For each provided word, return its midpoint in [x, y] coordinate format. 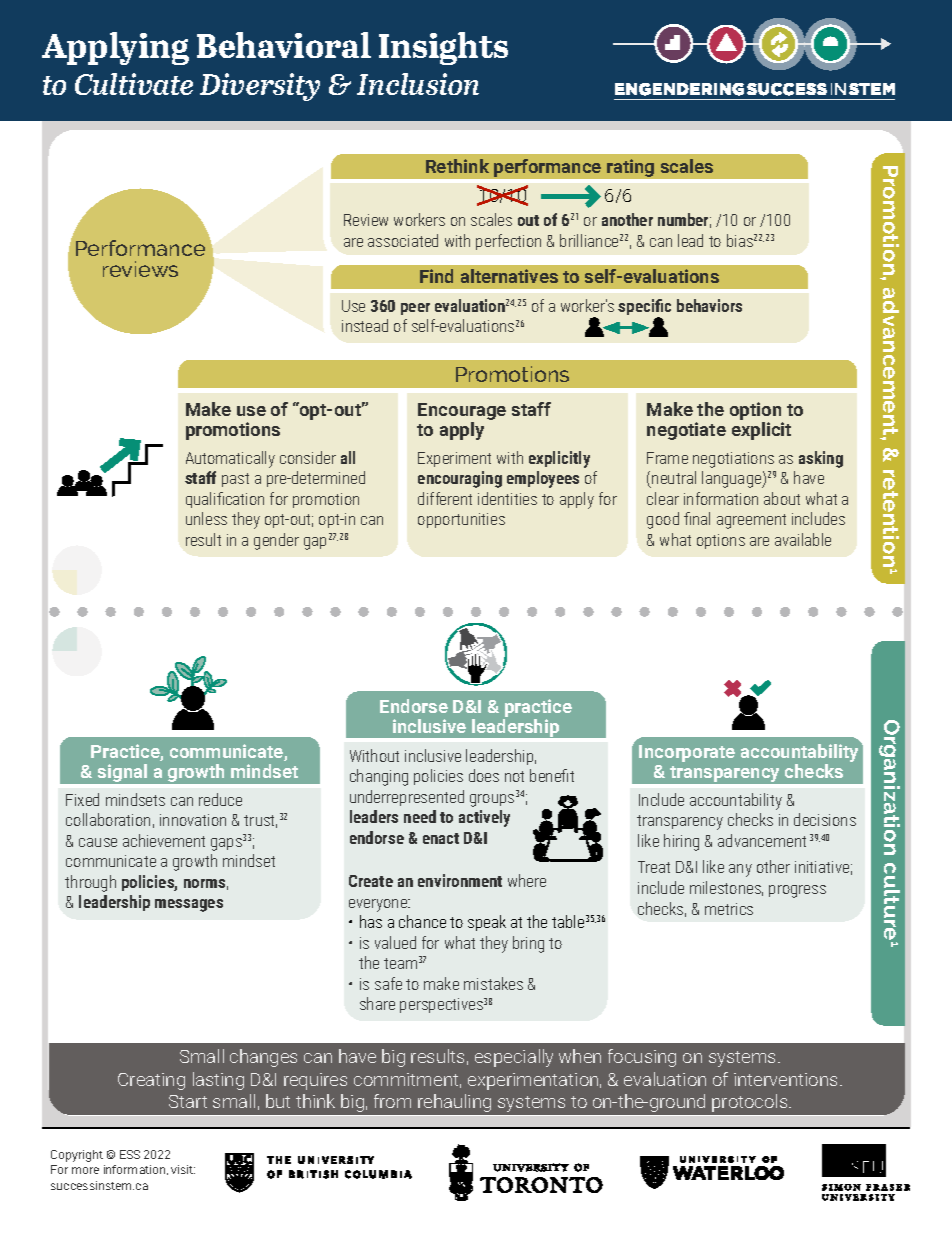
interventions [785, 1079]
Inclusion [418, 84]
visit [183, 1169]
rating [630, 168]
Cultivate [134, 84]
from [392, 1101]
